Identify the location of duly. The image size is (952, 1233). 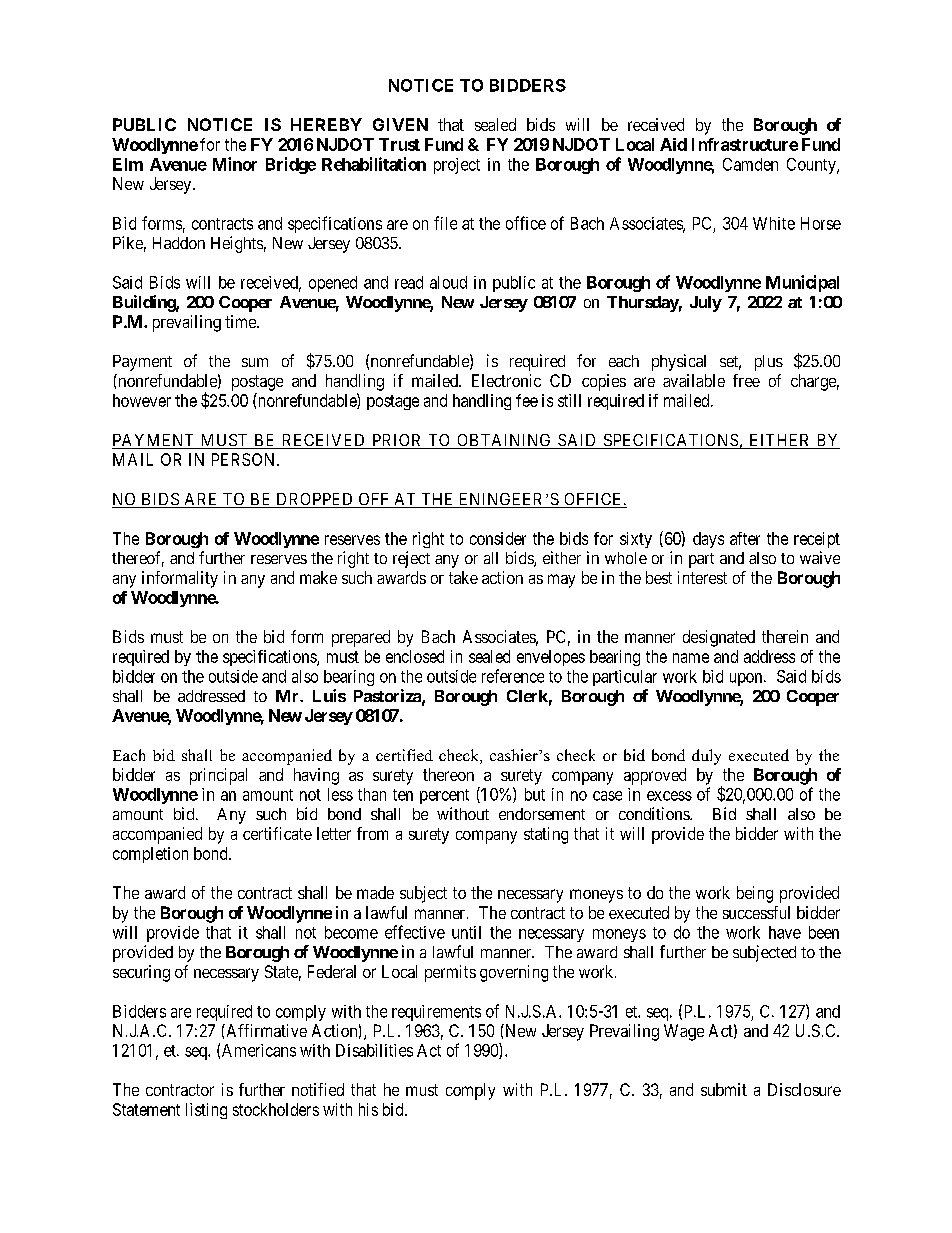
(706, 757).
